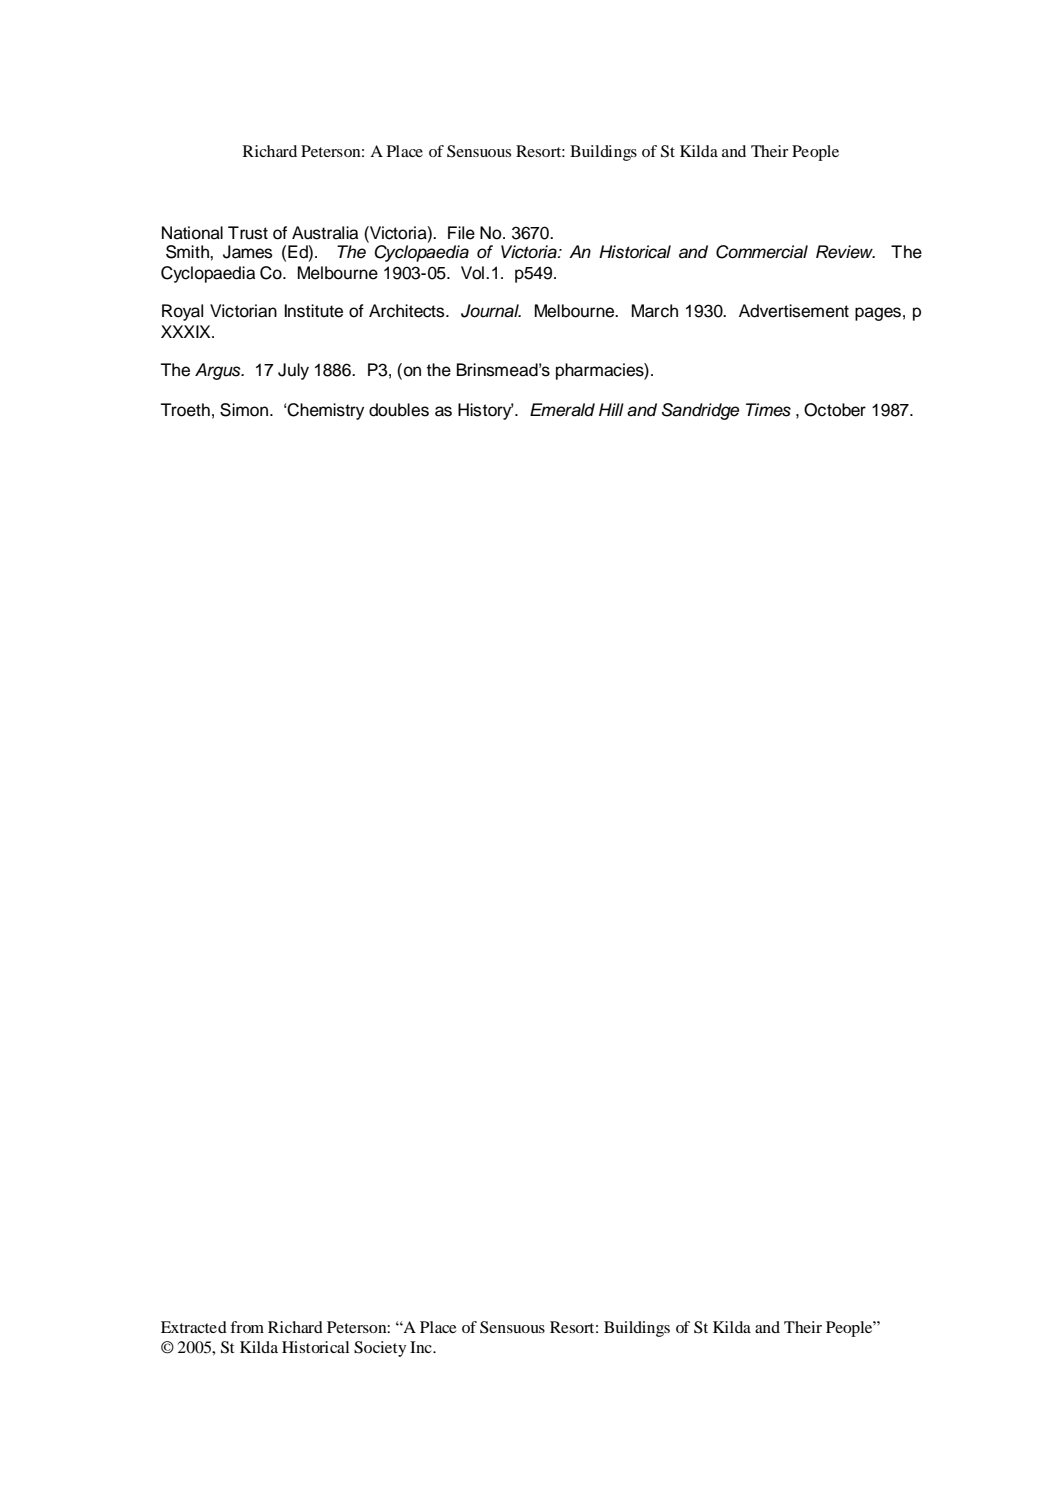 This document has height=1492, width=1051. What do you see at coordinates (248, 252) in the document?
I see `James` at bounding box center [248, 252].
